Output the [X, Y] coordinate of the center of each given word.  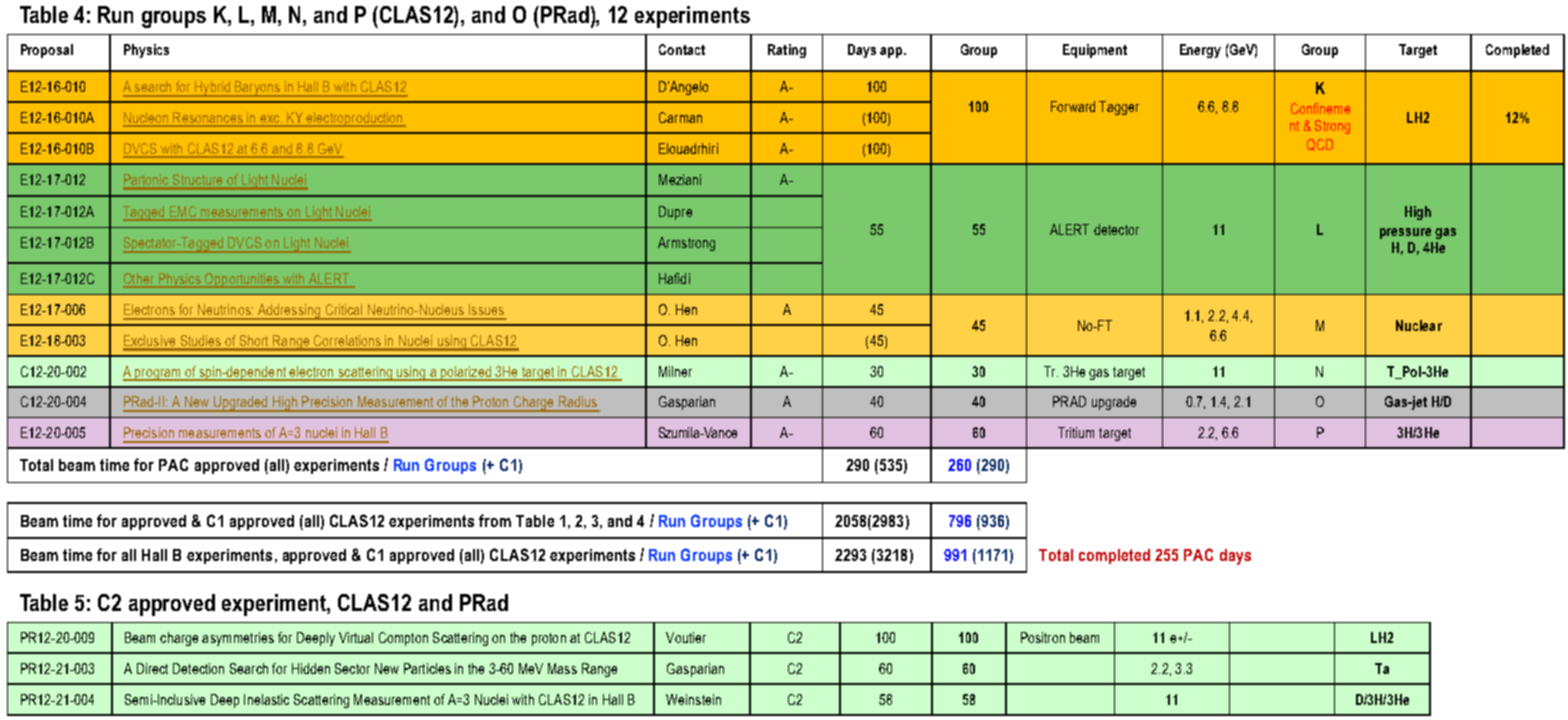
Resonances [208, 119]
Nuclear [1419, 325]
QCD [1320, 145]
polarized [466, 373]
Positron [1043, 637]
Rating [787, 51]
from [495, 520]
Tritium [1076, 432]
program [158, 375]
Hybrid [212, 89]
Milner [675, 371]
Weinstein [693, 699]
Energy [1200, 51]
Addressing [289, 312]
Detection [198, 668]
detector [1116, 229]
